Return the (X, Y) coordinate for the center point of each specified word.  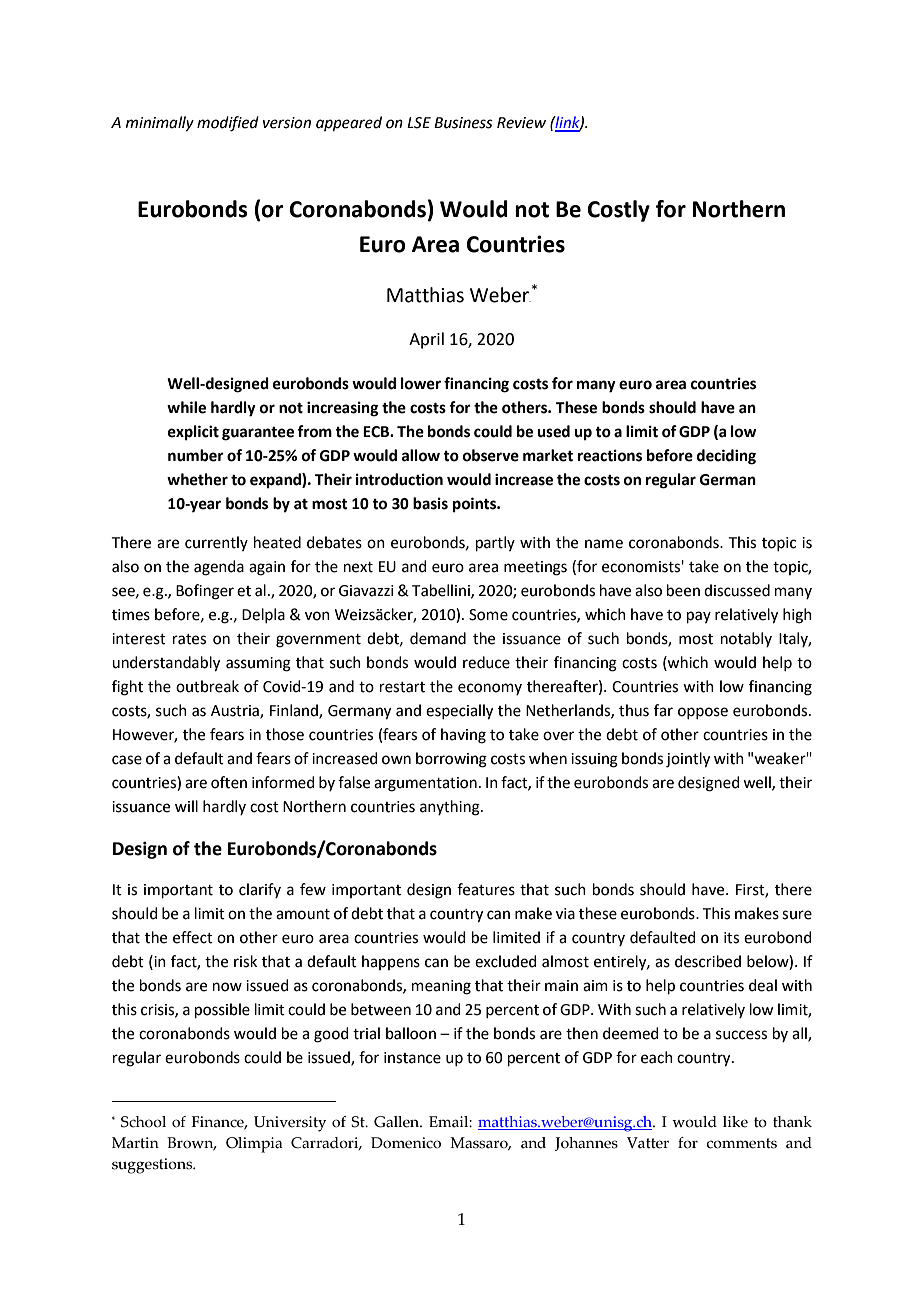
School (143, 1122)
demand (438, 638)
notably (746, 639)
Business (463, 123)
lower (421, 383)
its (731, 938)
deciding (726, 457)
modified (228, 124)
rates (189, 639)
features (486, 889)
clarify (260, 890)
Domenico (406, 1143)
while (186, 407)
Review (521, 123)
